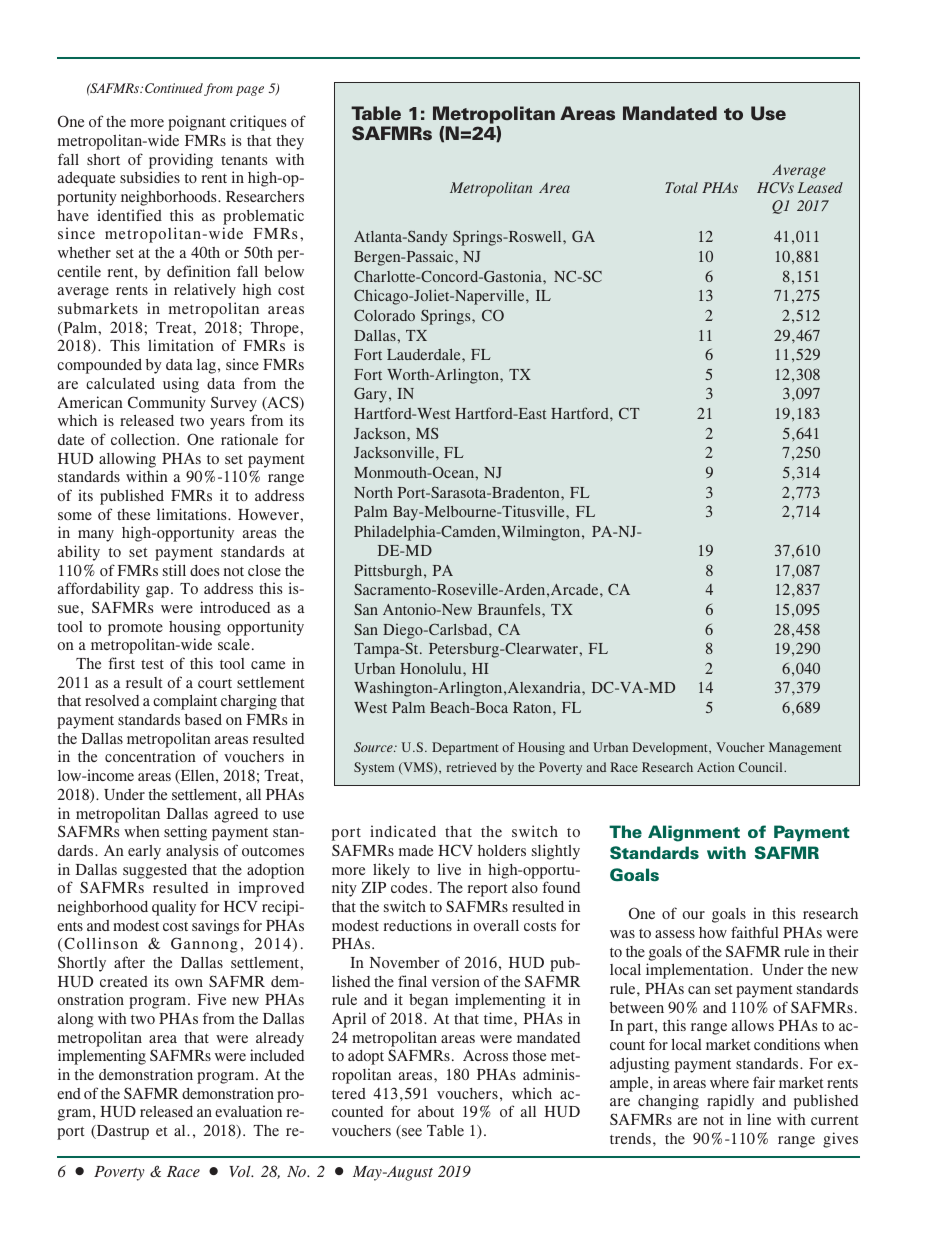  Describe the element at coordinates (241, 1171) in the document. I see `Vol` at that location.
